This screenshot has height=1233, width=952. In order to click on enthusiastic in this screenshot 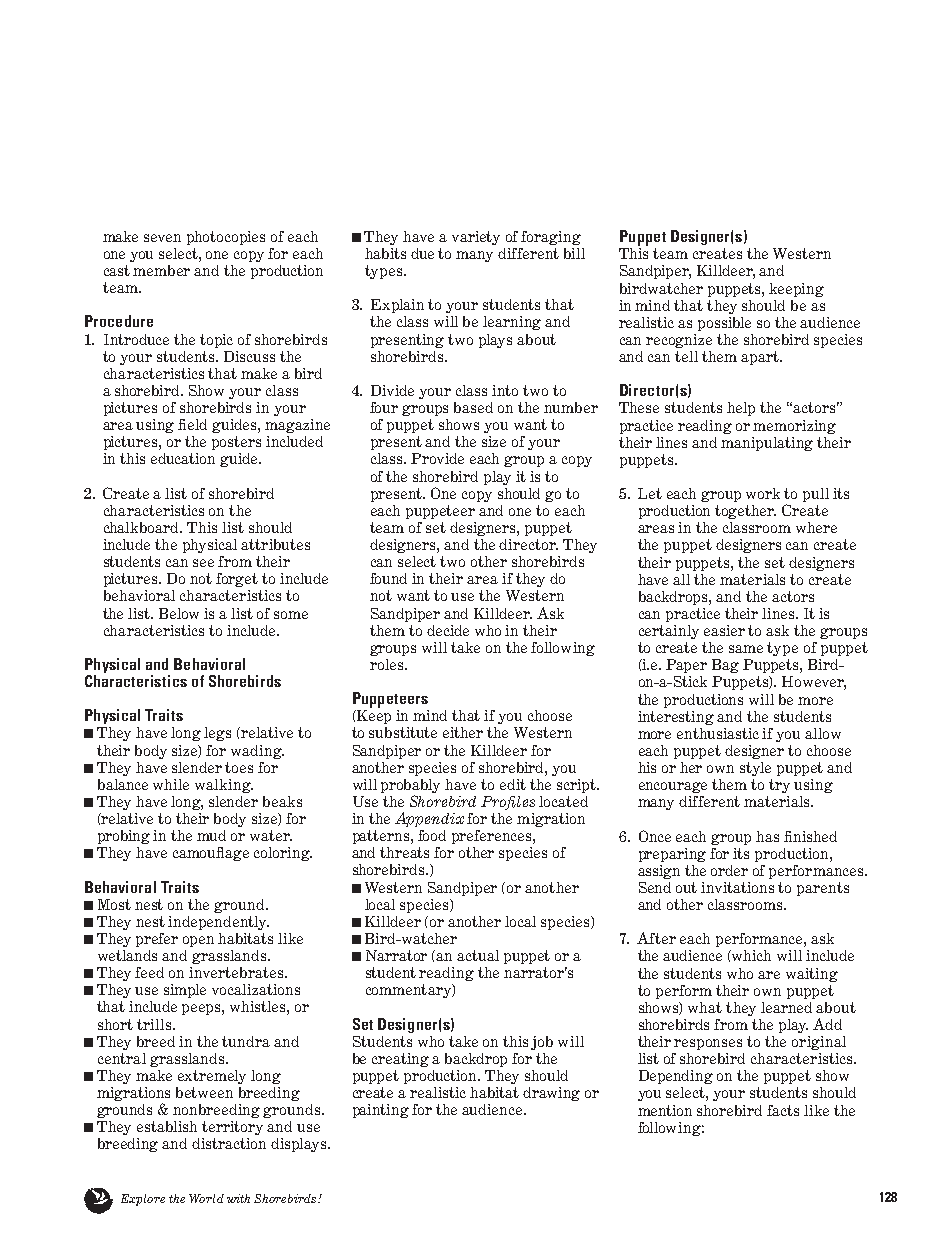, I will do `click(718, 733)`.
